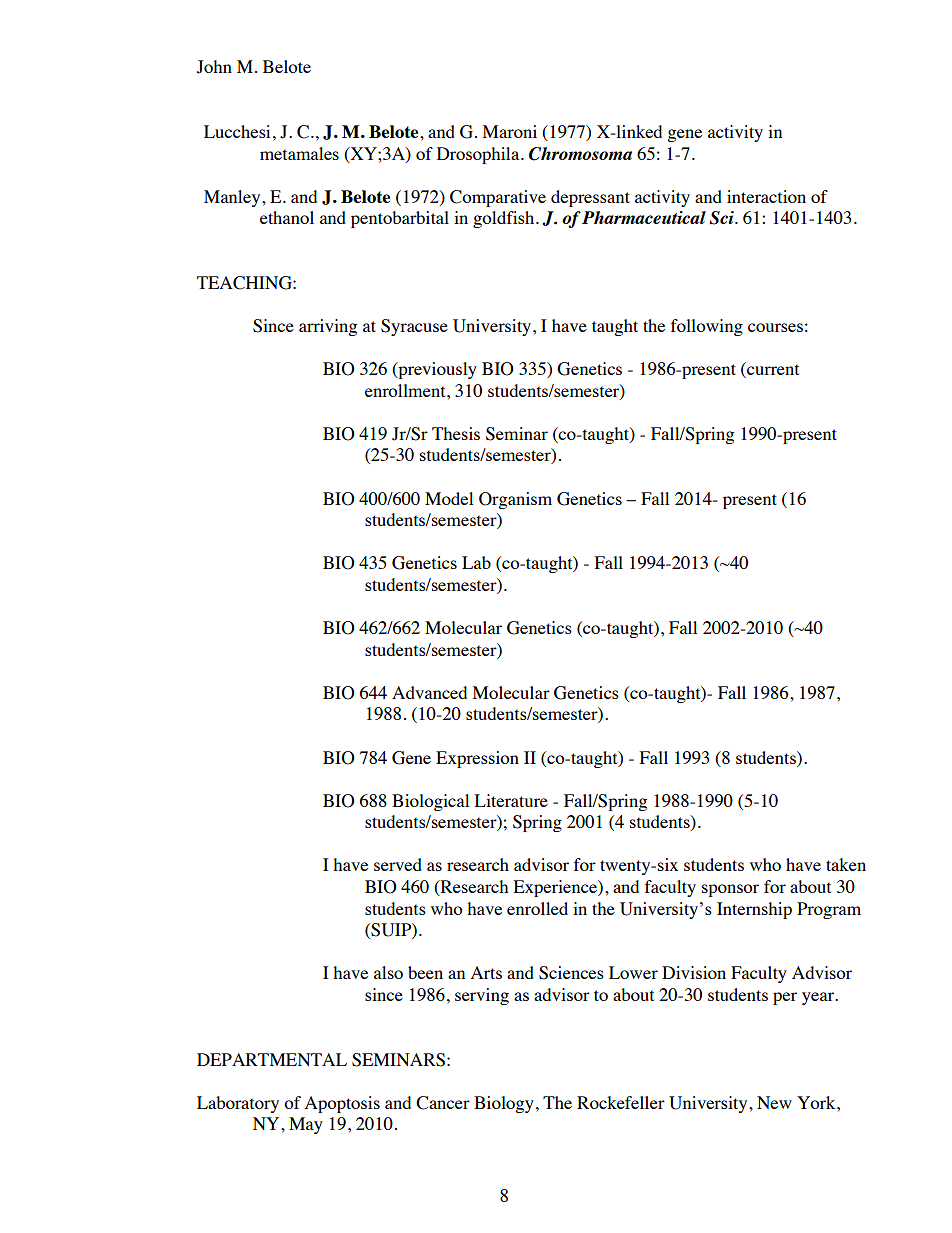 This page has width=952, height=1233. I want to click on John, so click(214, 67).
